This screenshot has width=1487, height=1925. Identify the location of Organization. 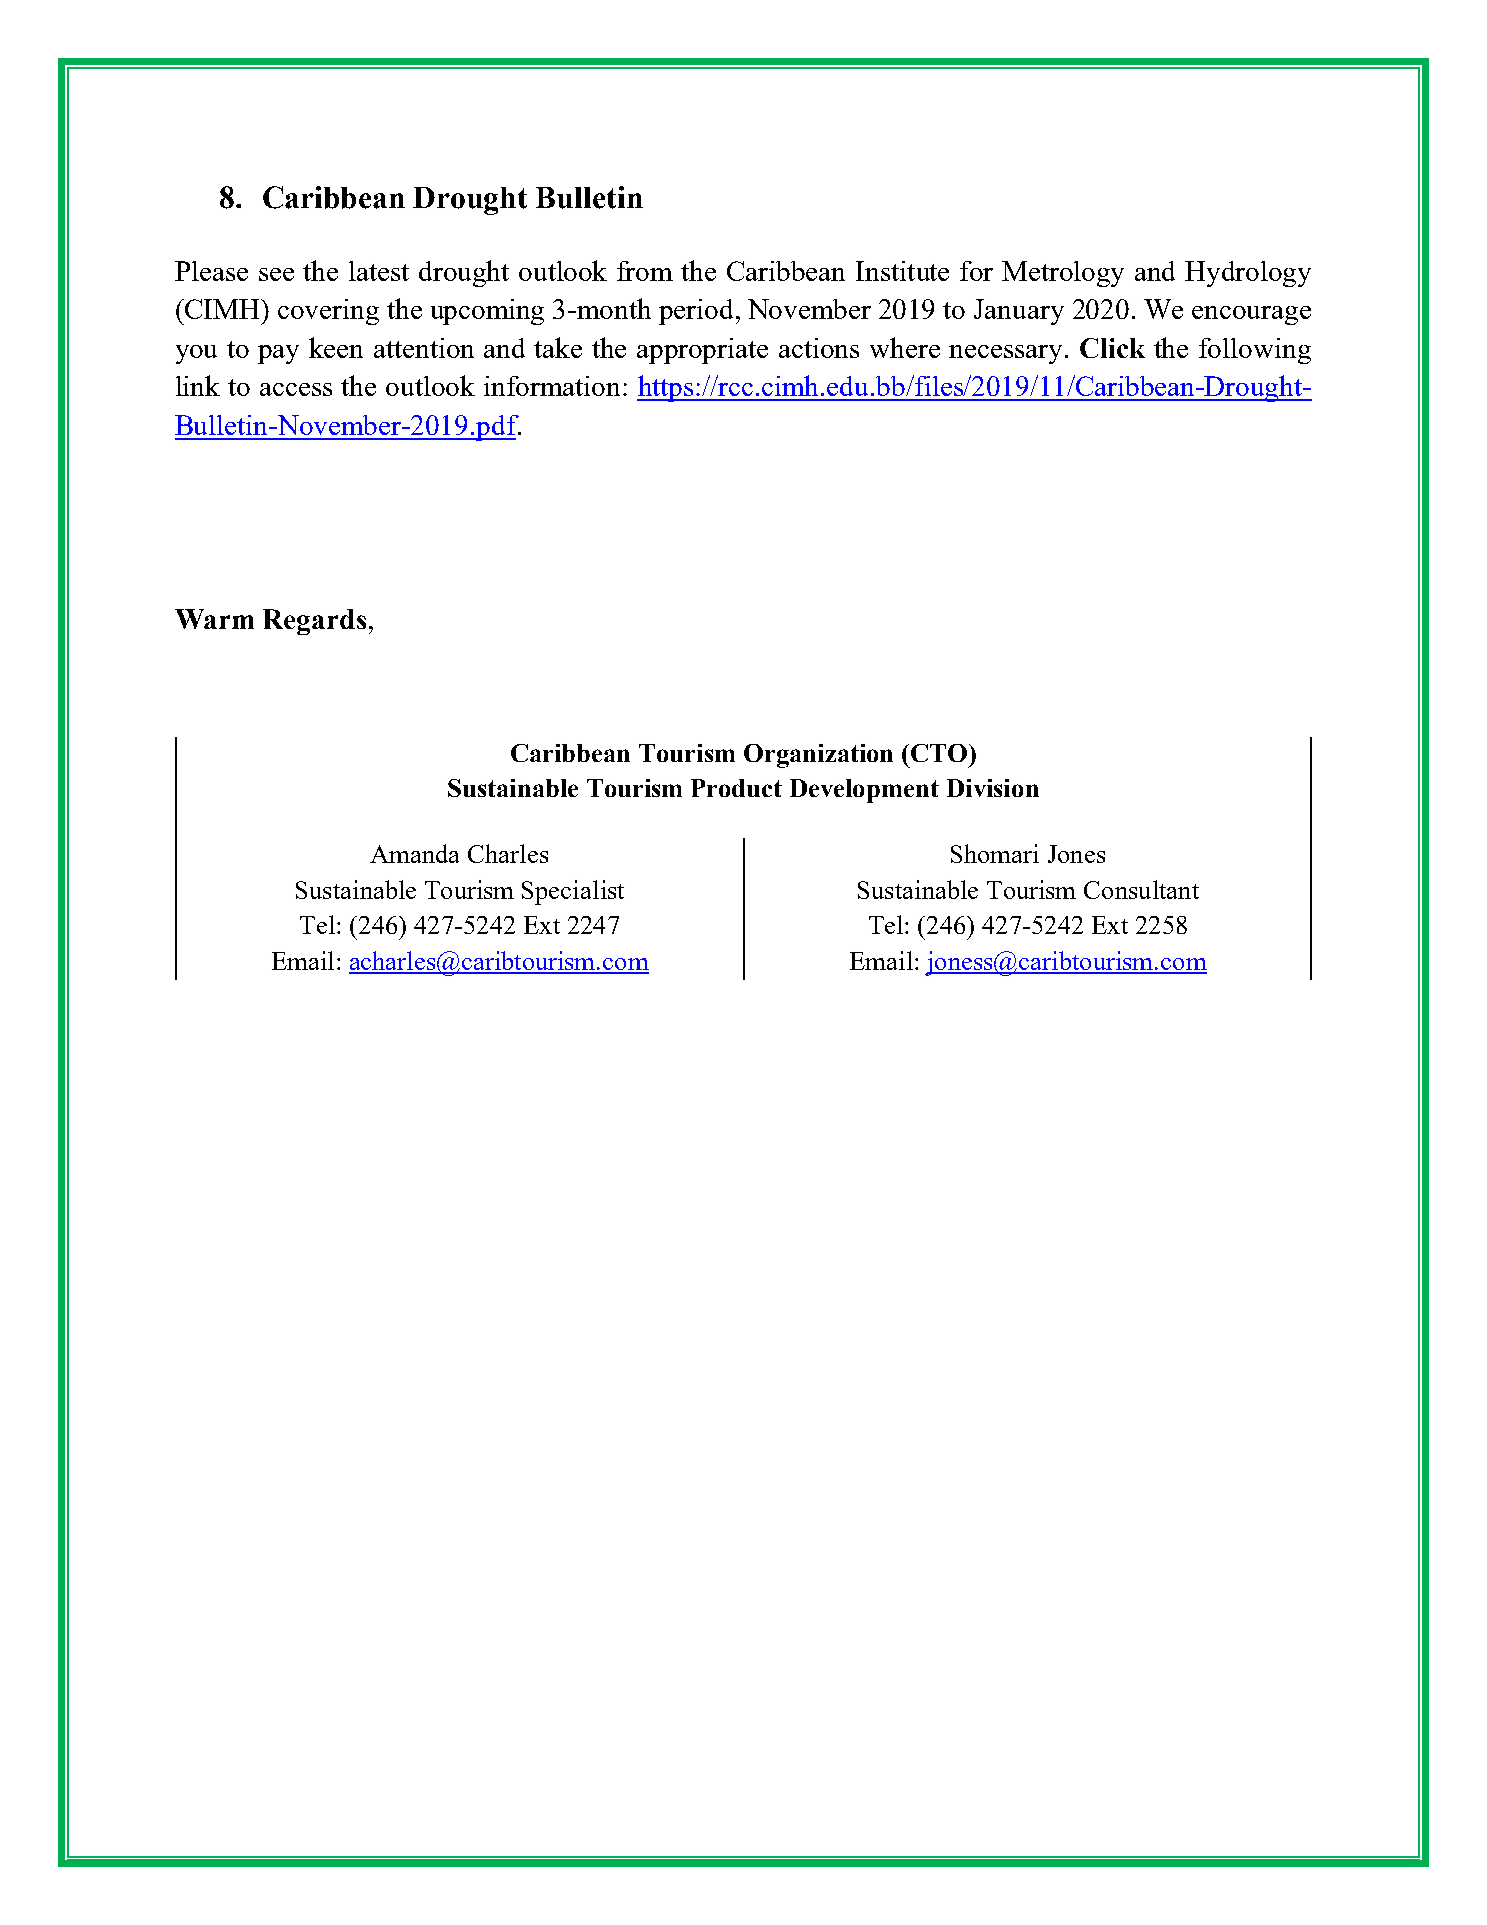
(818, 756).
